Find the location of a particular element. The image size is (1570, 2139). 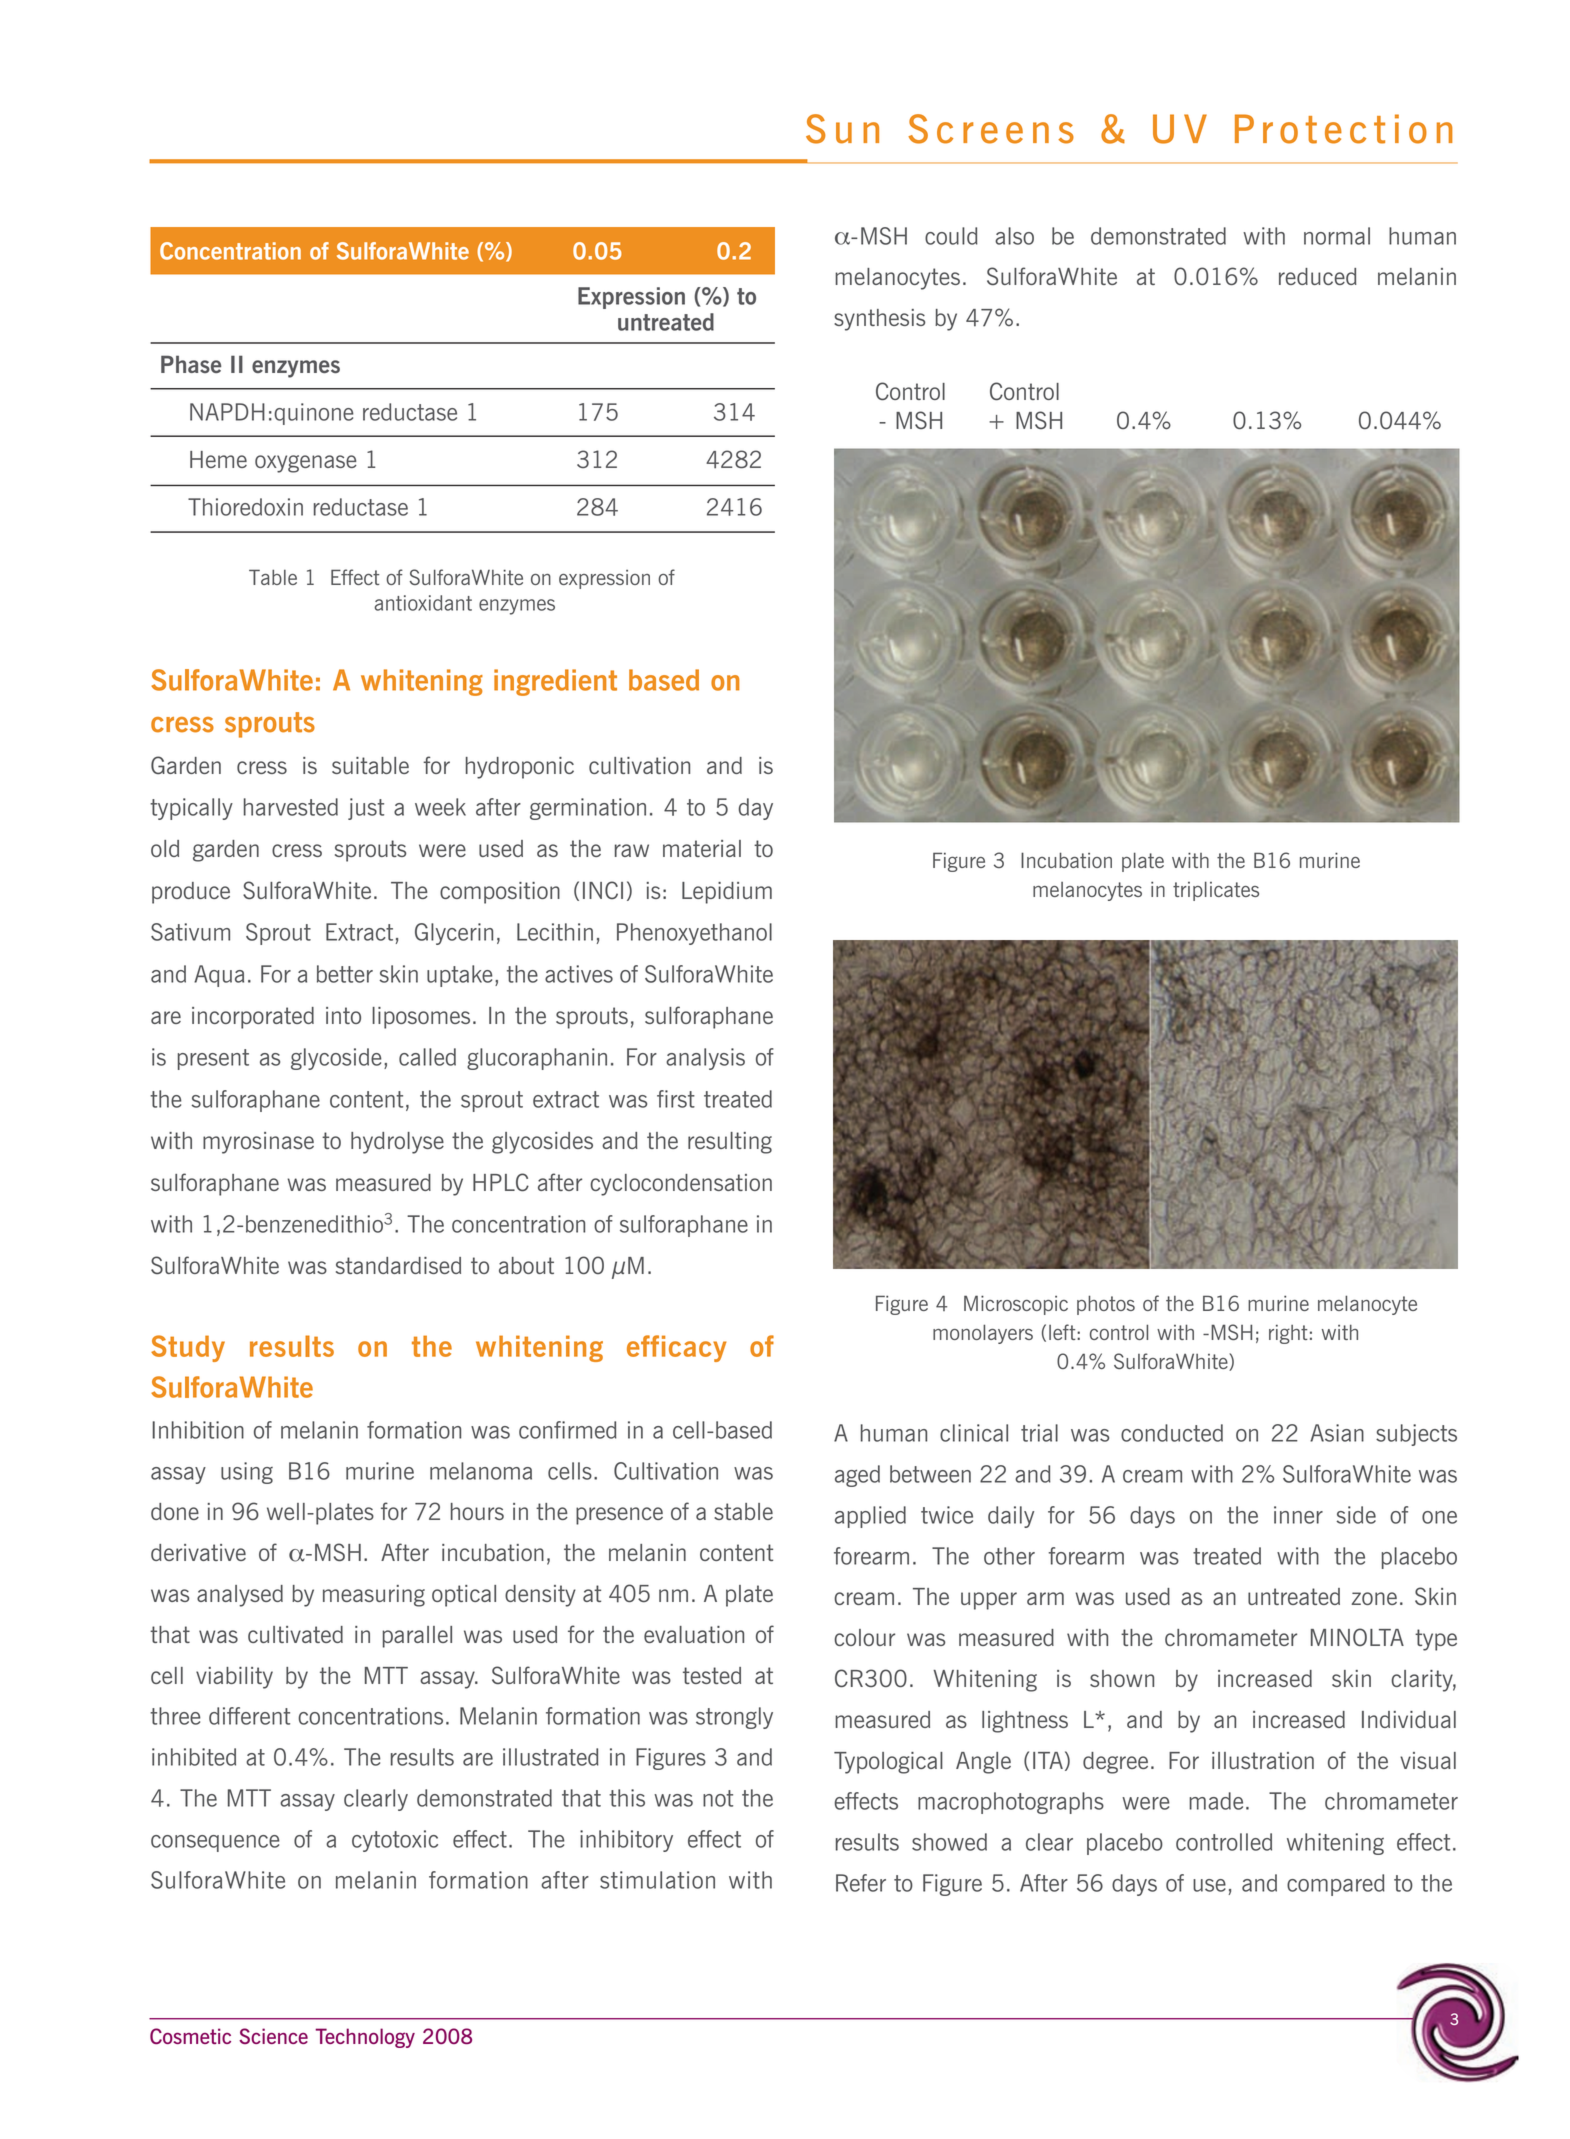

Science is located at coordinates (273, 2036).
